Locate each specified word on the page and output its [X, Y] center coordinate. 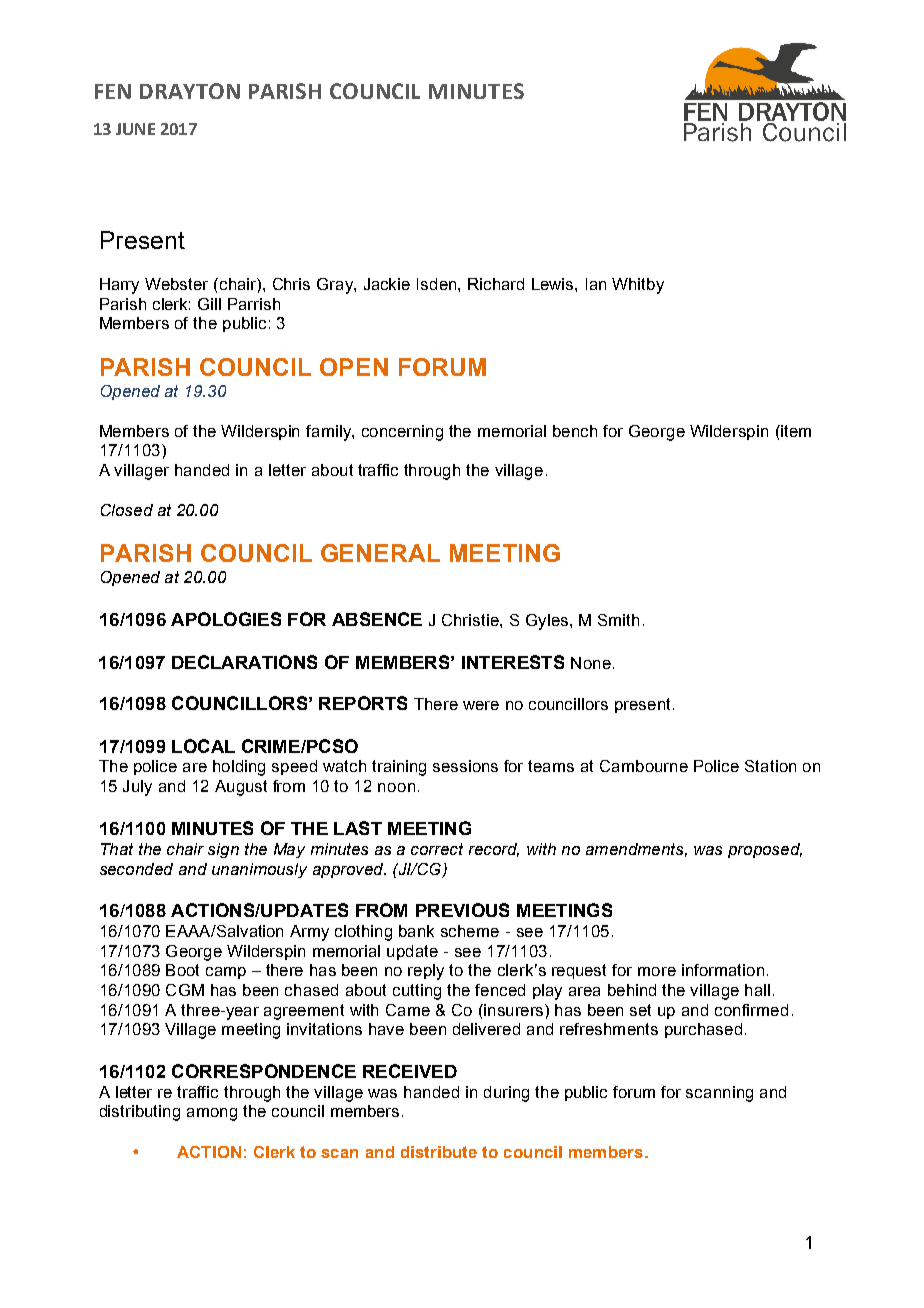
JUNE [135, 129]
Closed [127, 510]
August [241, 788]
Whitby [638, 286]
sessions [465, 766]
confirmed [751, 1010]
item [795, 431]
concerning [402, 433]
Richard [496, 284]
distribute [439, 1152]
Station [770, 766]
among [212, 1114]
